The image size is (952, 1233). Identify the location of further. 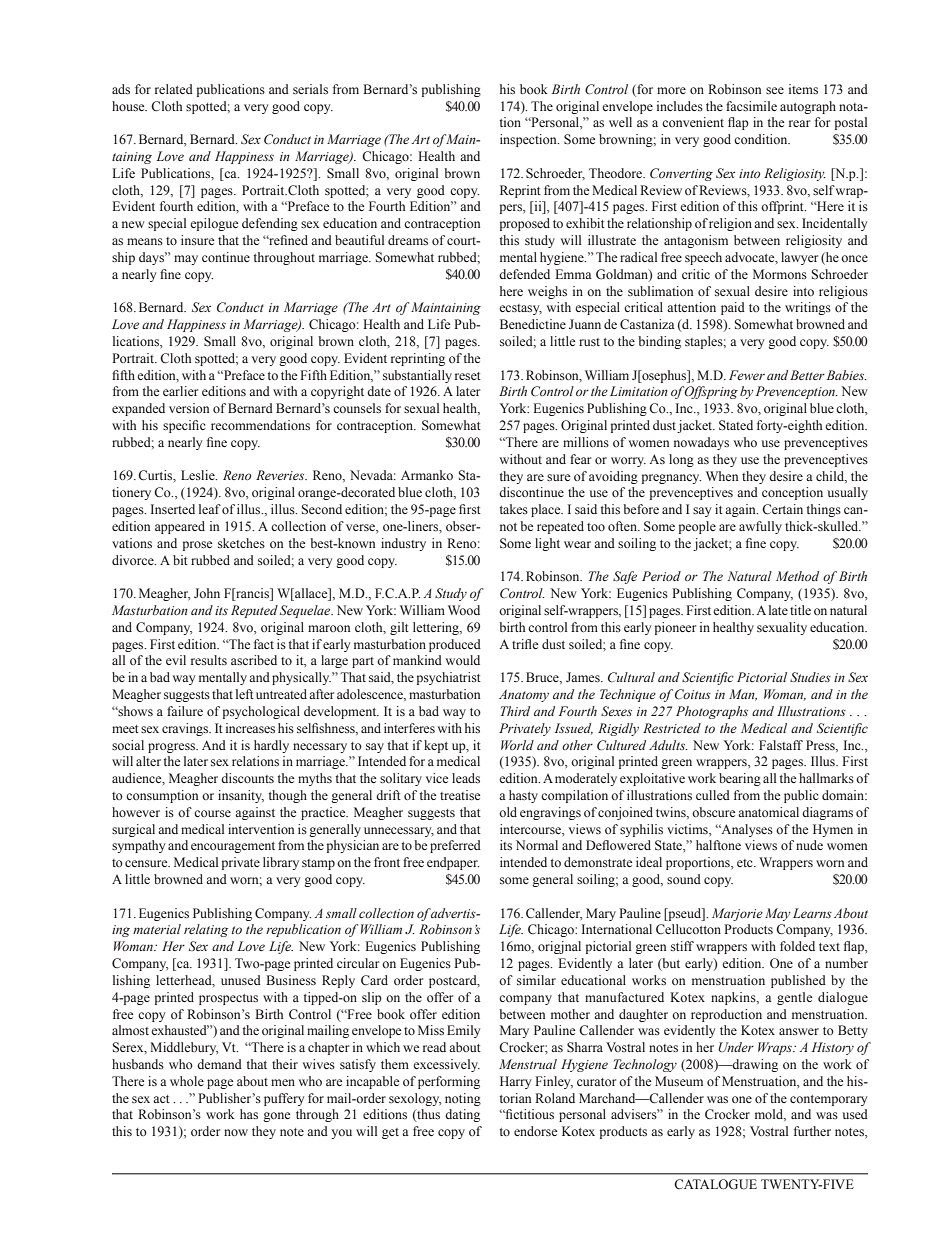
(812, 1131).
